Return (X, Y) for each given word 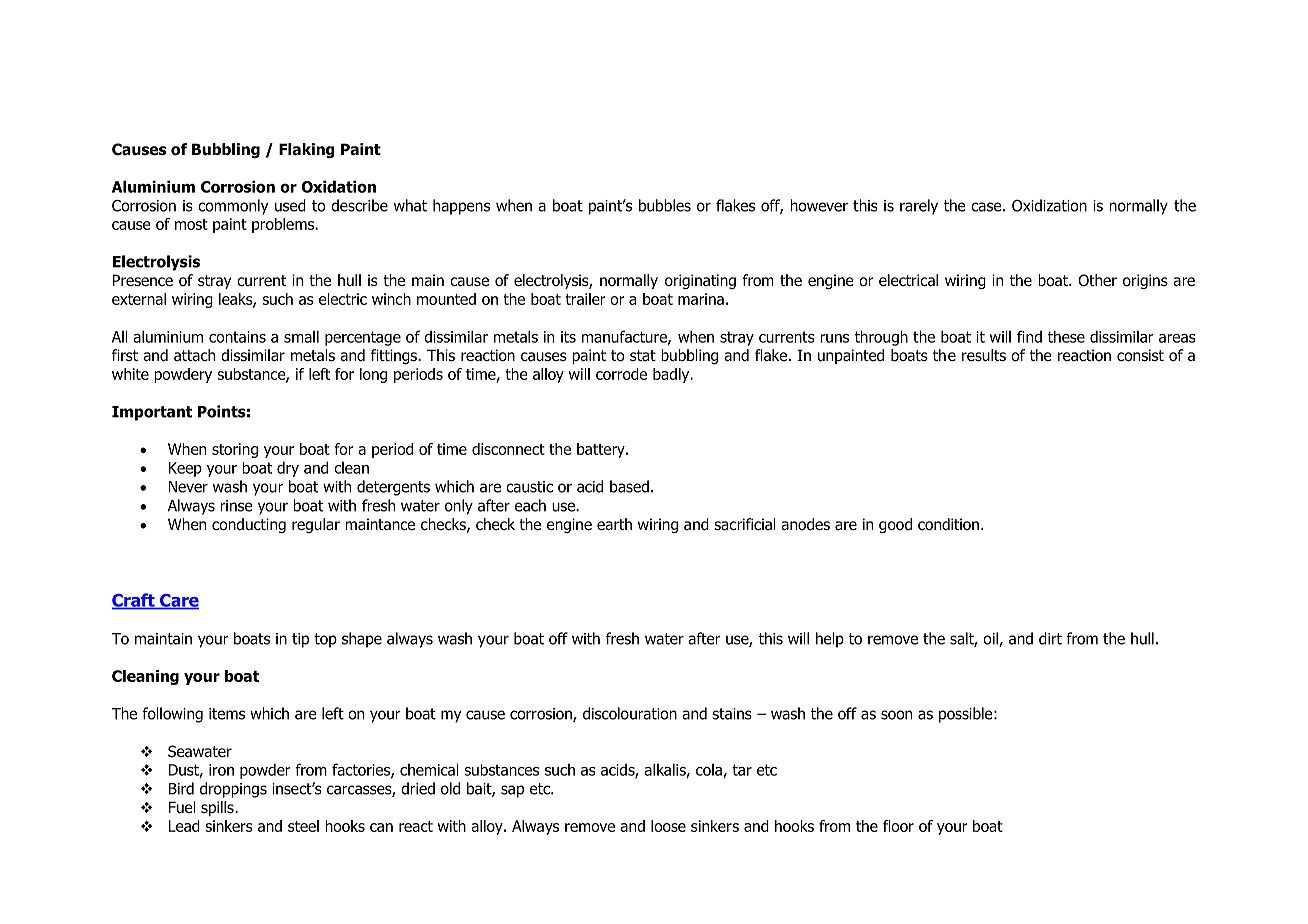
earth (614, 524)
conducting (249, 525)
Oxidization (1049, 205)
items (227, 714)
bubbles (665, 205)
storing (235, 450)
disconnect (508, 449)
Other (1097, 280)
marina (701, 299)
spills (218, 808)
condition (948, 524)
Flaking (307, 150)
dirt (1050, 638)
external (139, 299)
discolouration (630, 713)
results (984, 355)
